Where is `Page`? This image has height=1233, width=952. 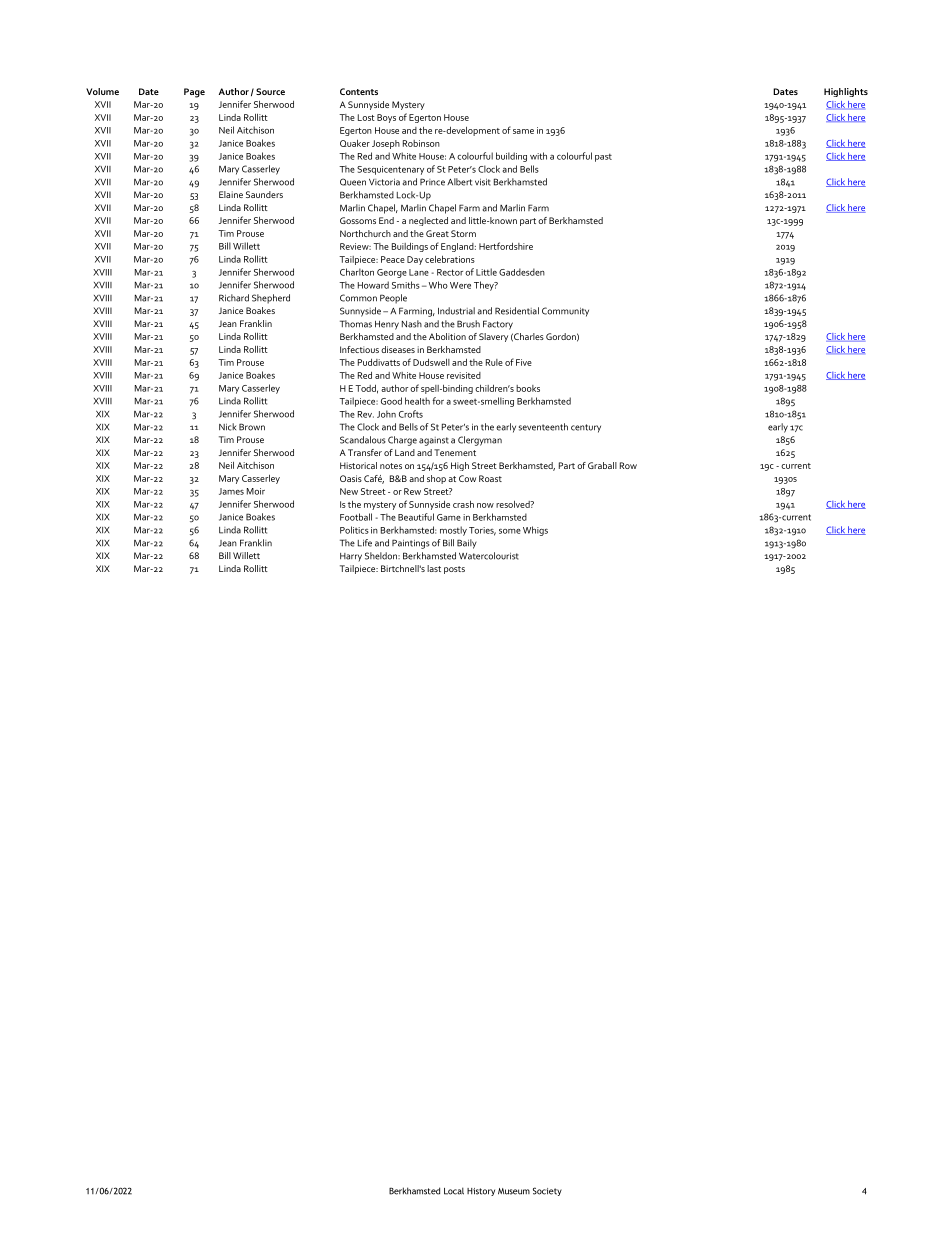
Page is located at coordinates (194, 93).
